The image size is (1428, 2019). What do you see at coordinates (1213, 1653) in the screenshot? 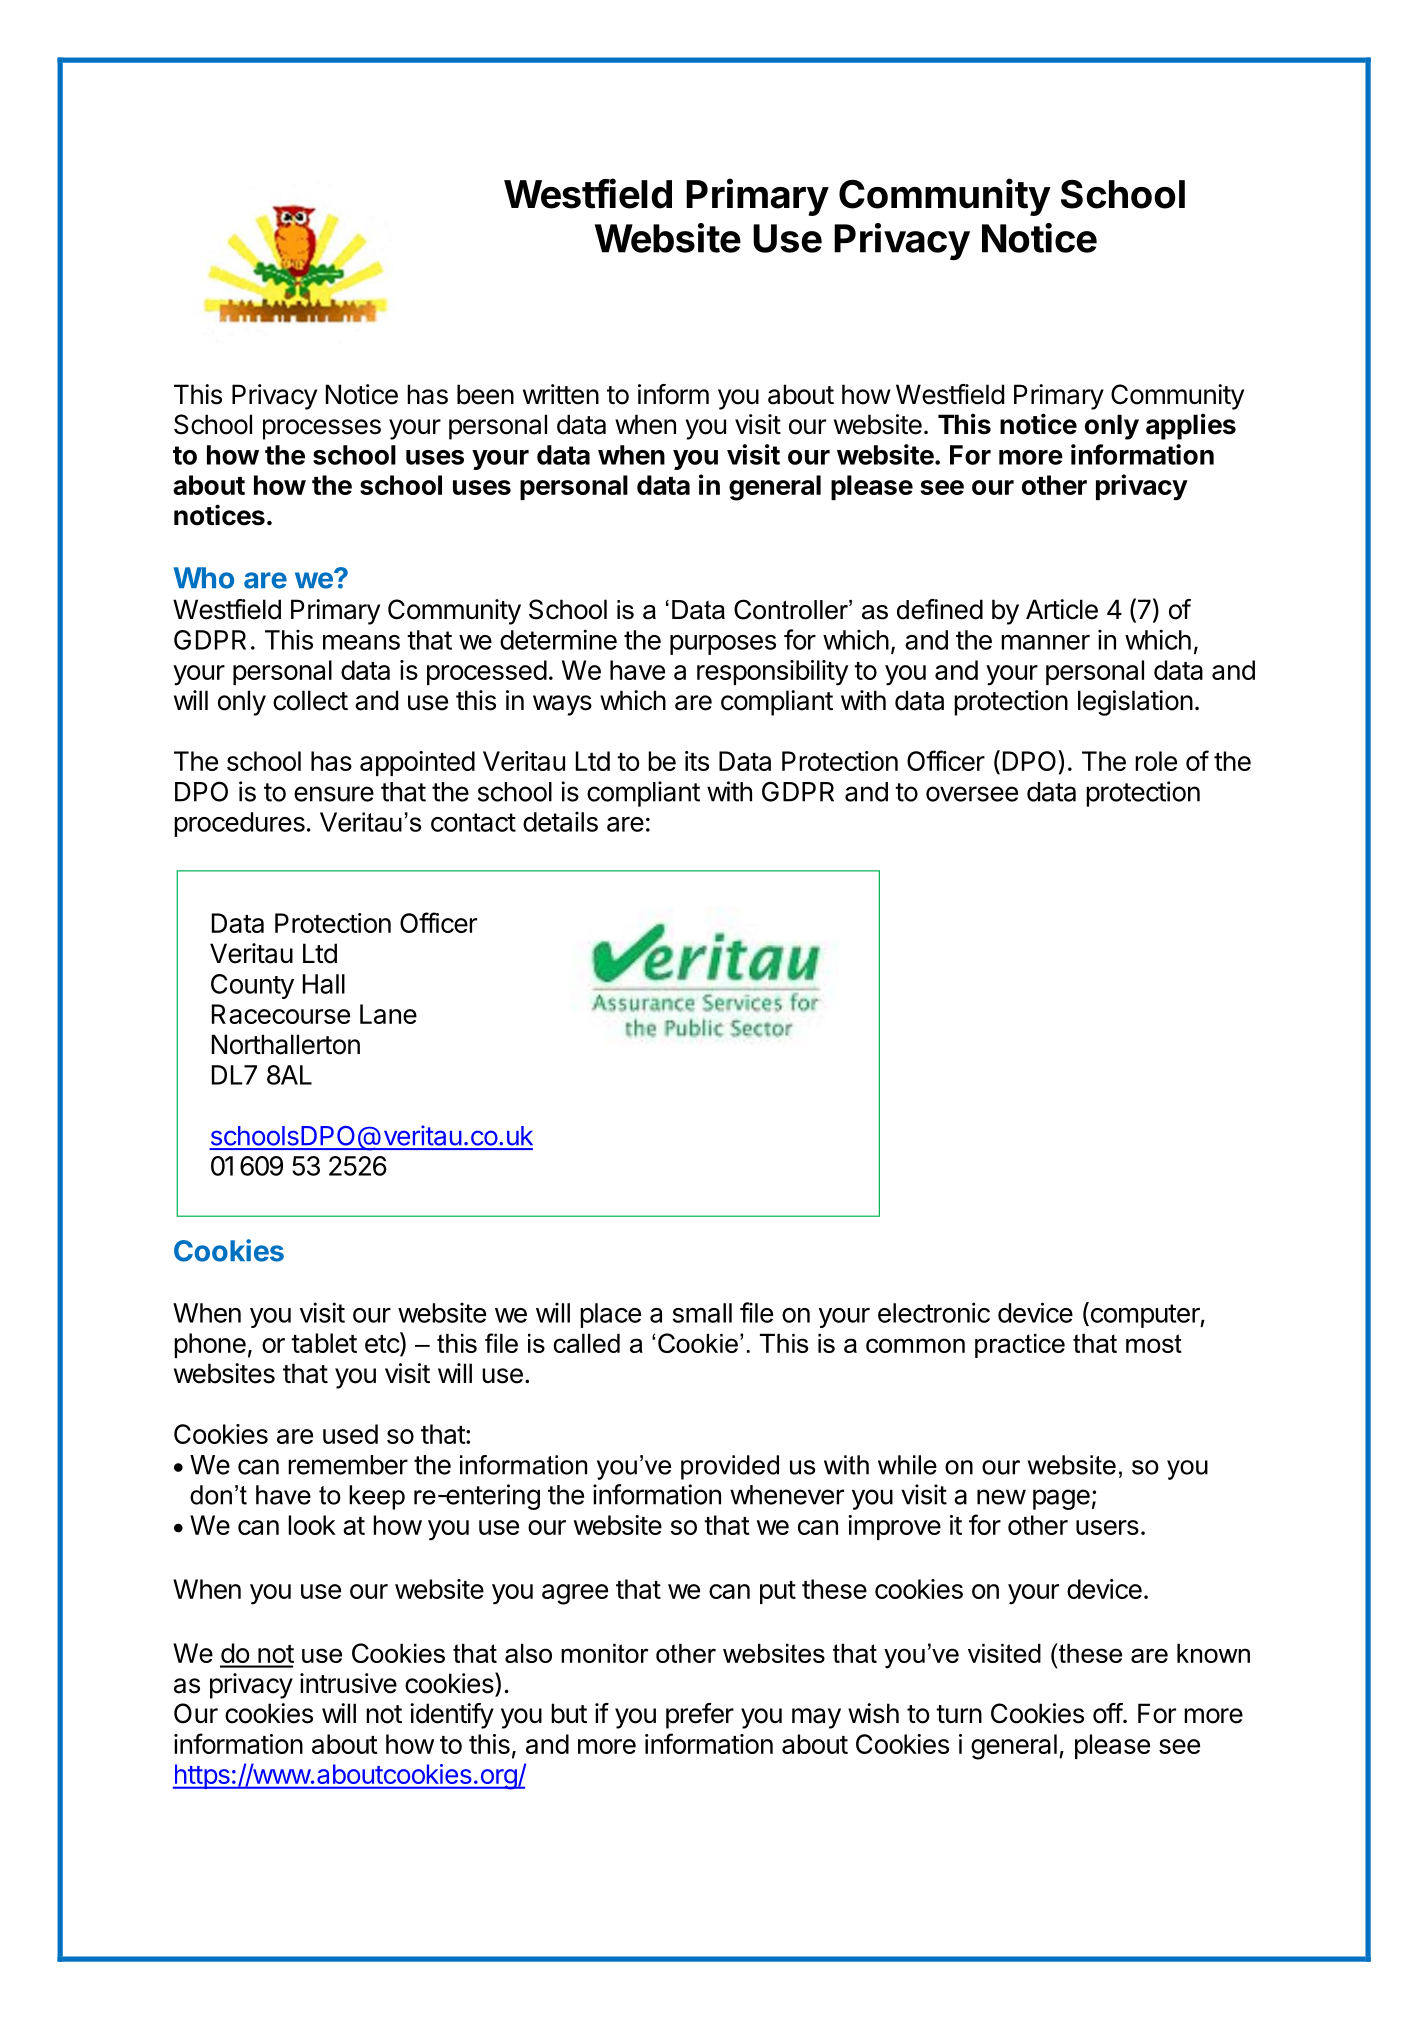
I see `known` at bounding box center [1213, 1653].
